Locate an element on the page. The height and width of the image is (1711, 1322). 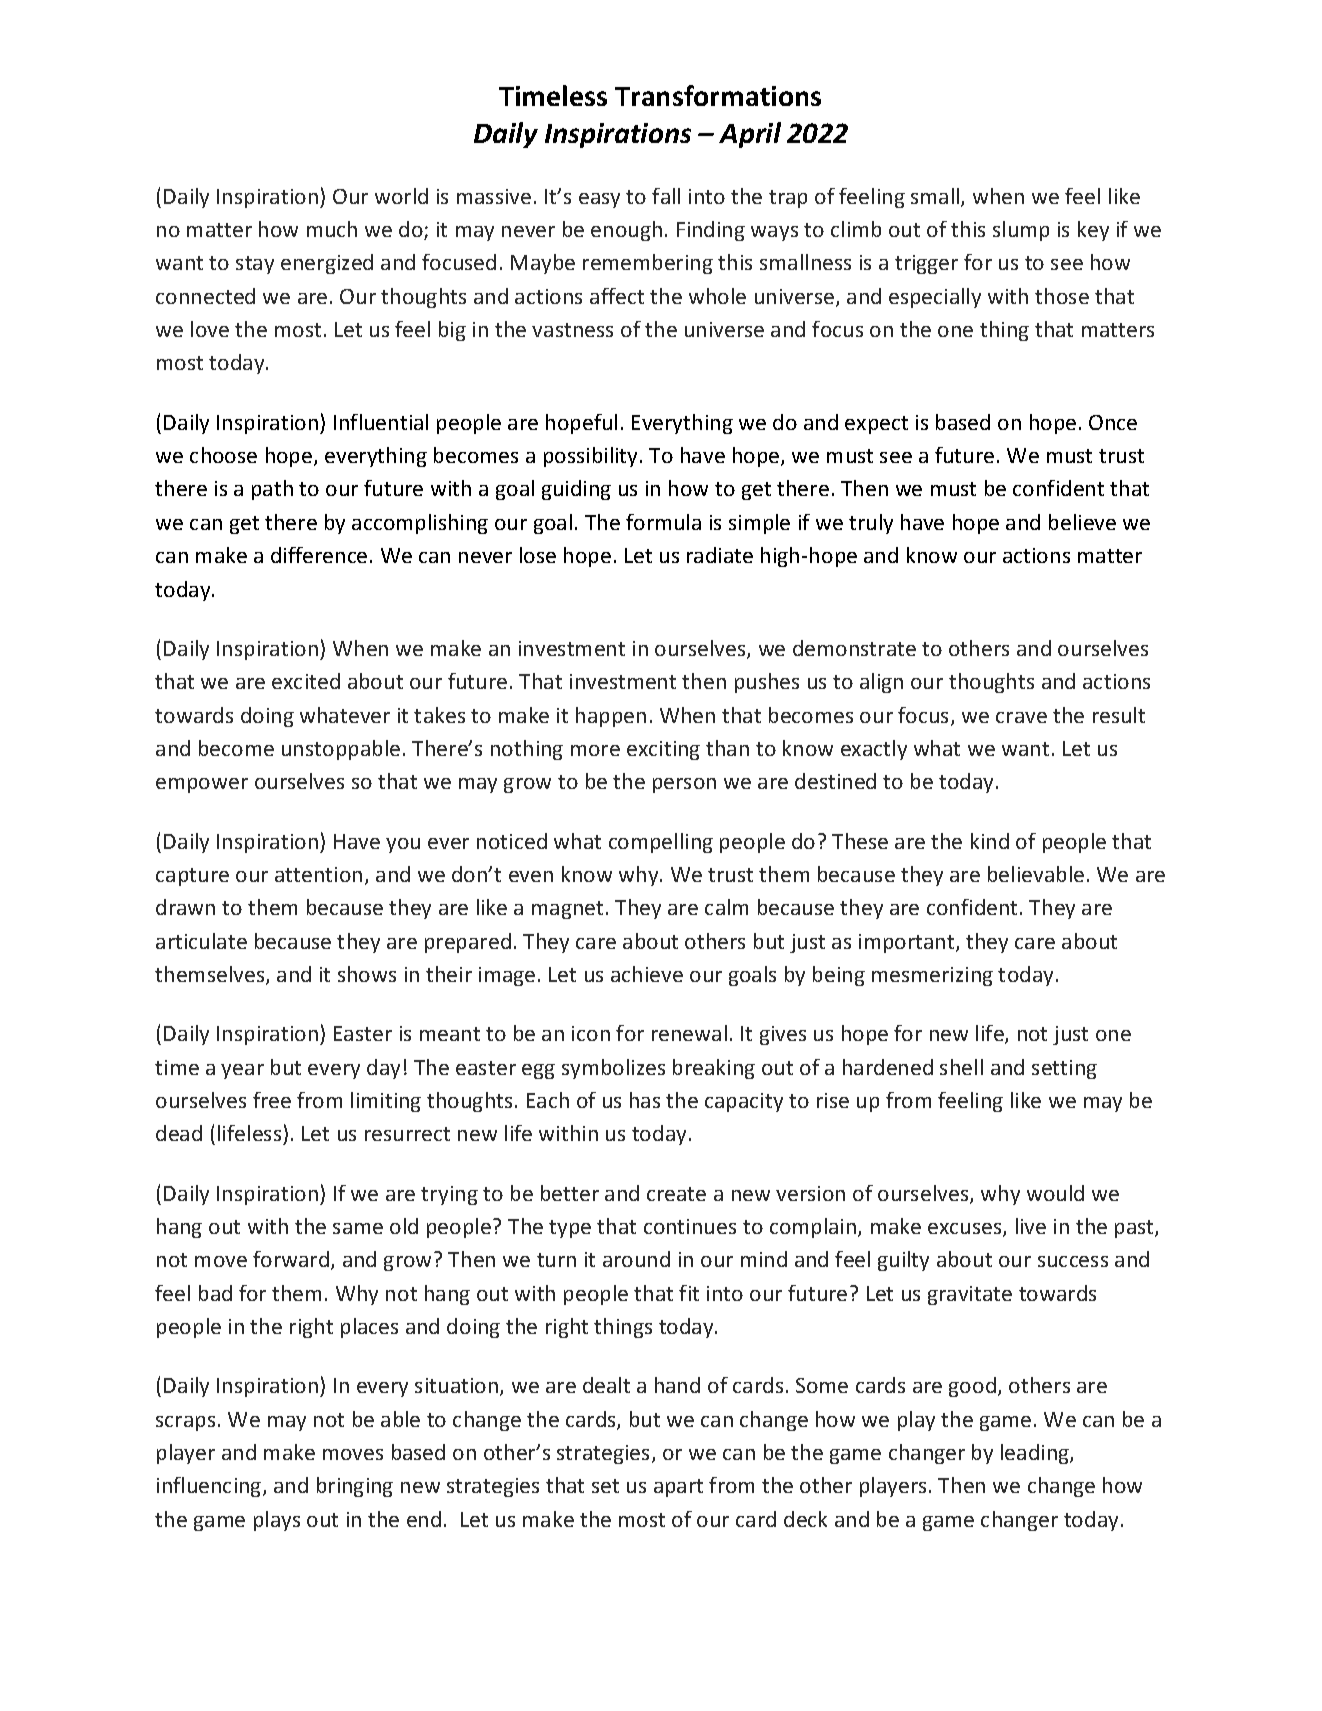
good is located at coordinates (972, 1387).
